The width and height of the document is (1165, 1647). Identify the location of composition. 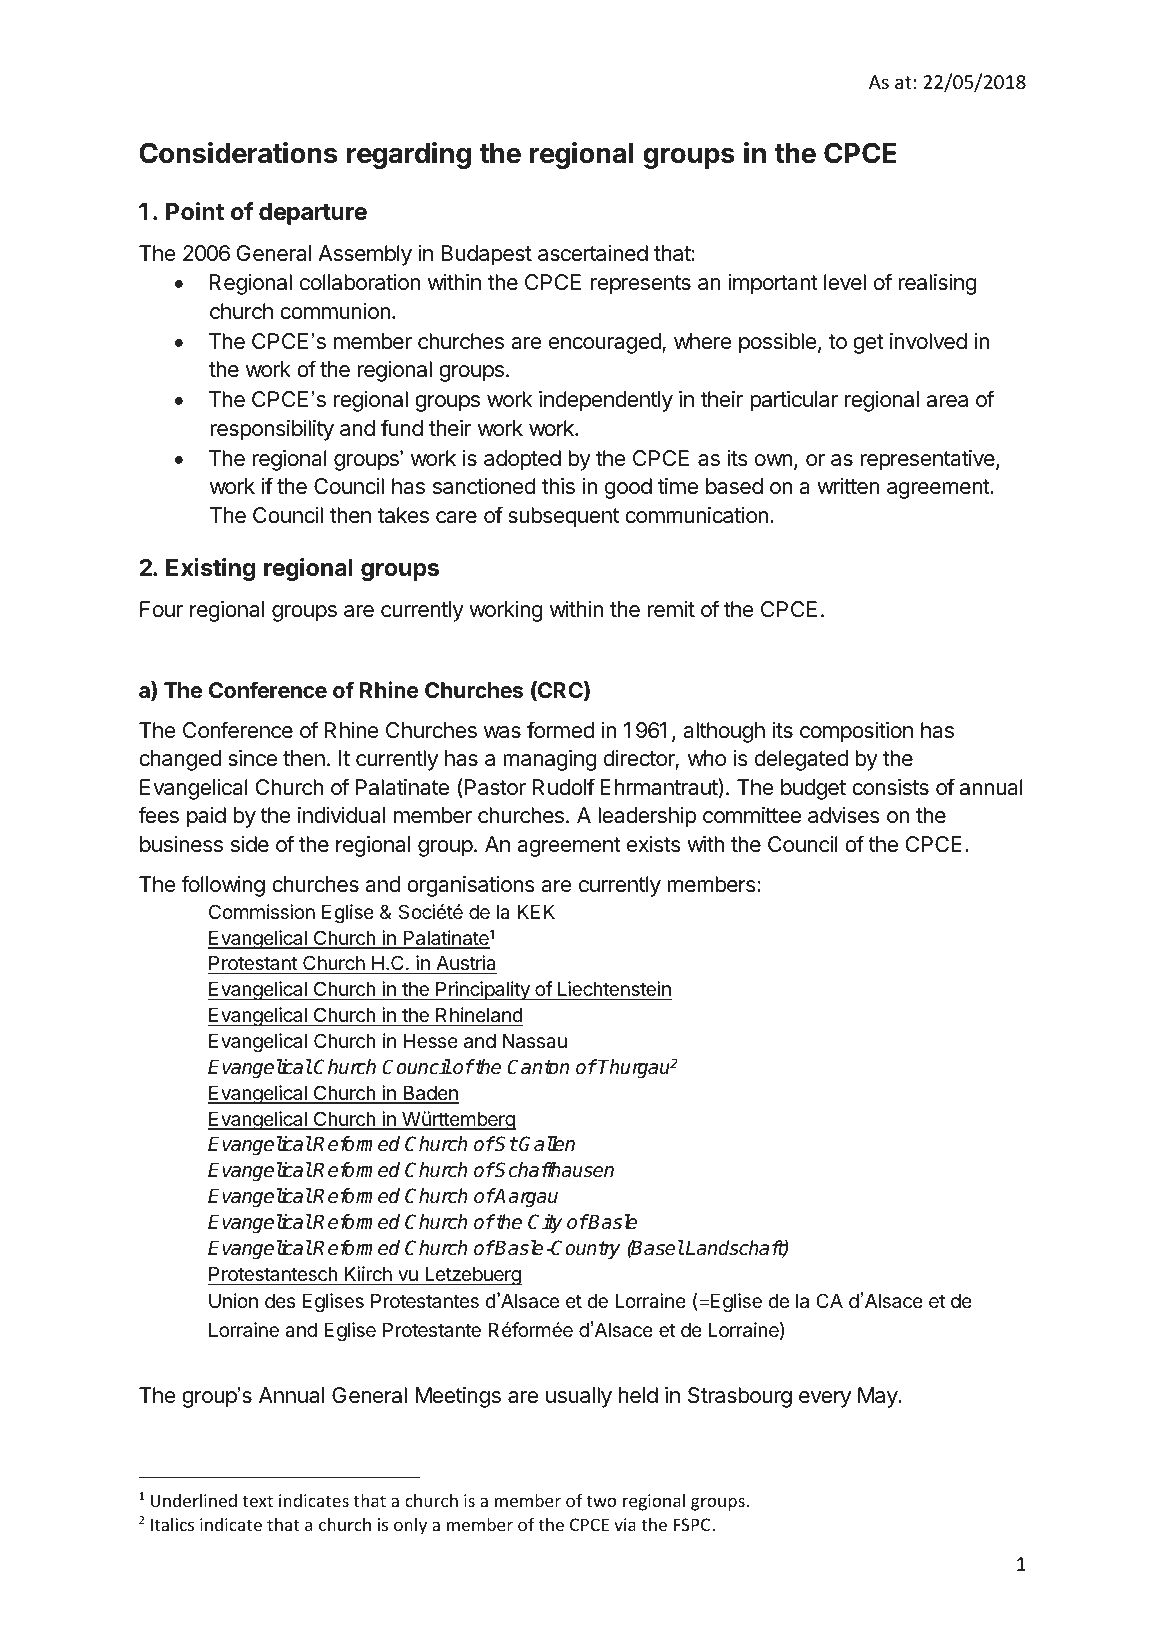
(856, 732).
